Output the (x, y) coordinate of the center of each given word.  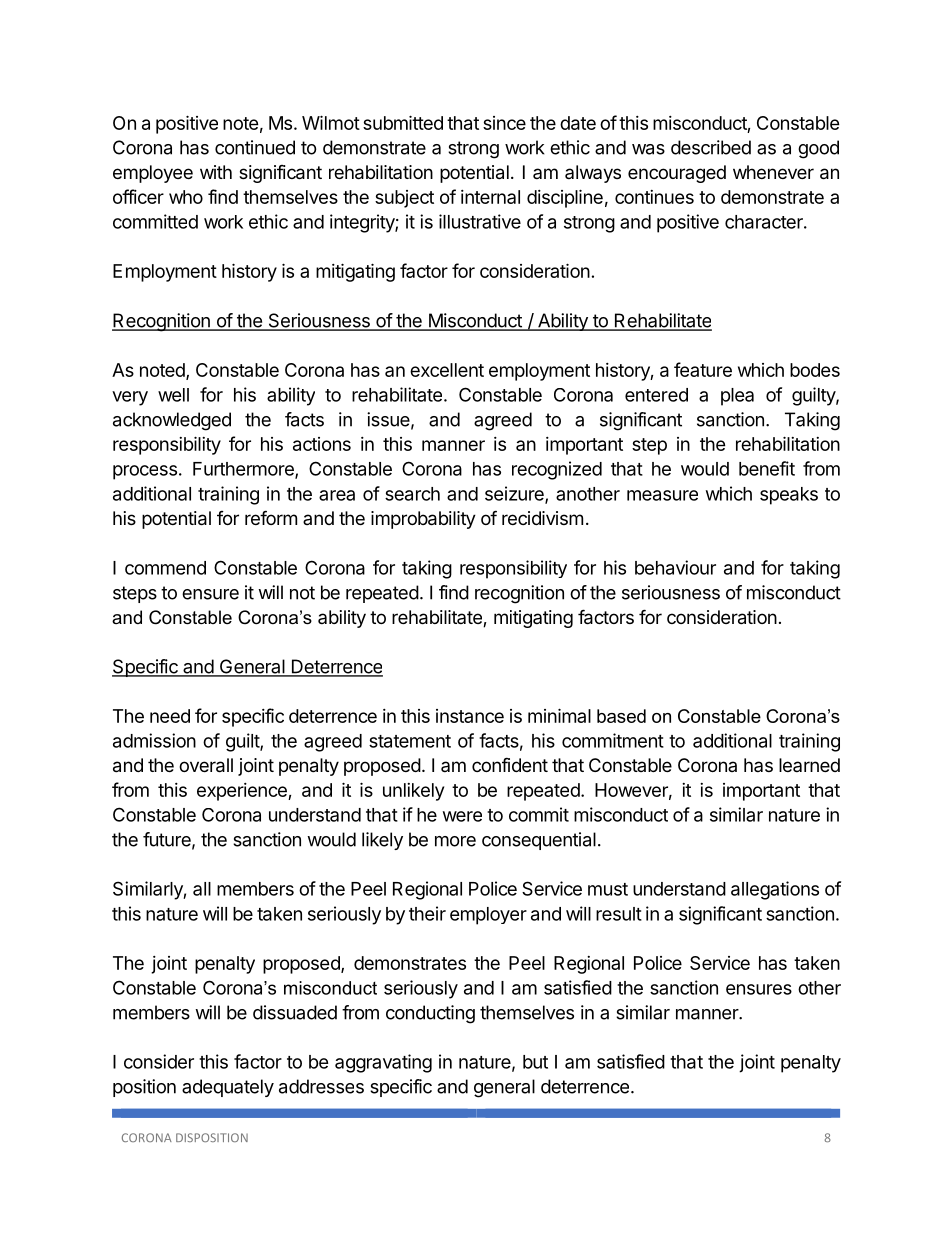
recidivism (542, 518)
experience (243, 792)
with (216, 172)
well (173, 395)
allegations (775, 890)
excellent (447, 370)
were (462, 816)
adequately (228, 1088)
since (504, 123)
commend (165, 568)
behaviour (675, 567)
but (535, 1062)
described (711, 147)
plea (737, 397)
